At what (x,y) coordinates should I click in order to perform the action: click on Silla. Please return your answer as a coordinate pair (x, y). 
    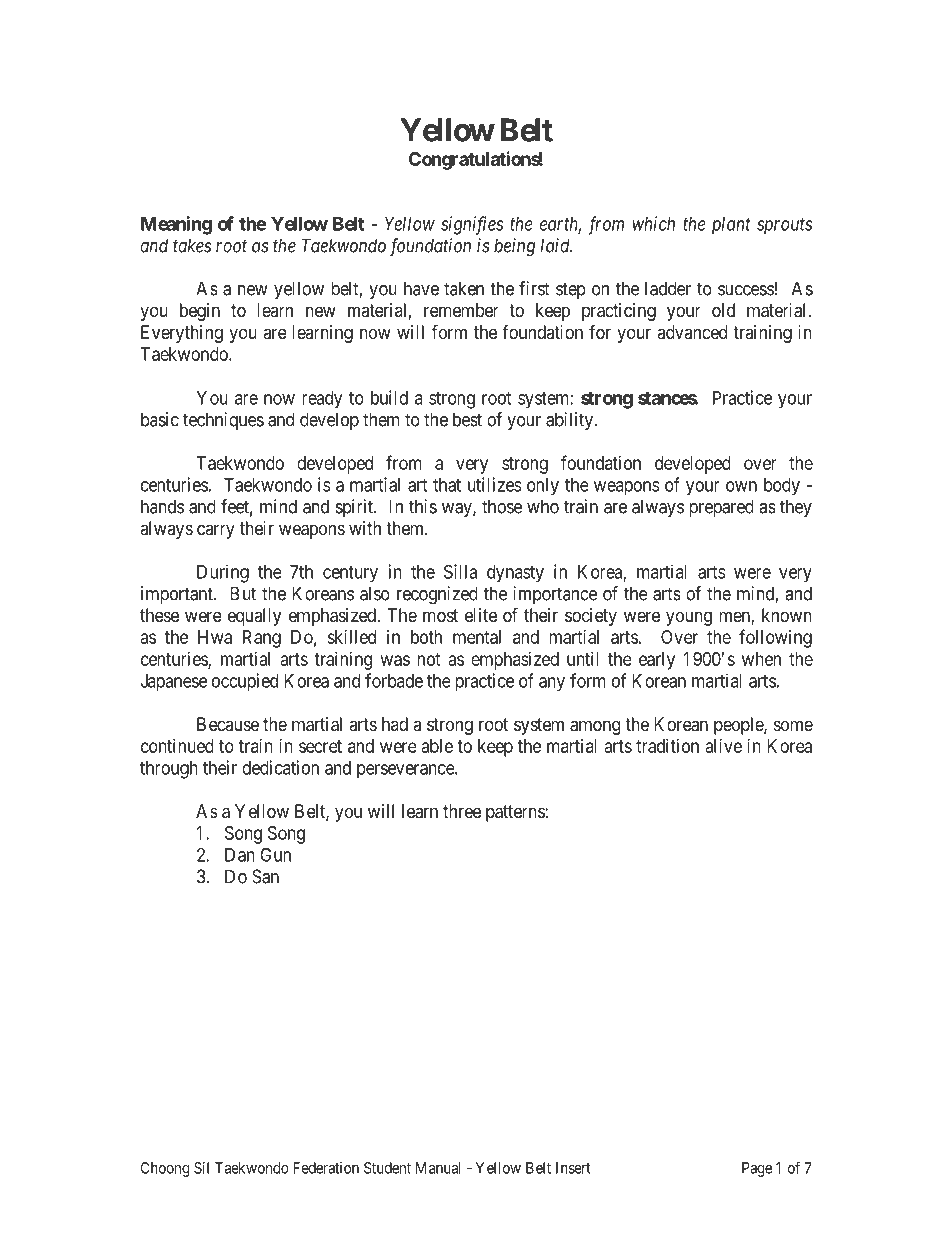
    Looking at the image, I should click on (460, 571).
